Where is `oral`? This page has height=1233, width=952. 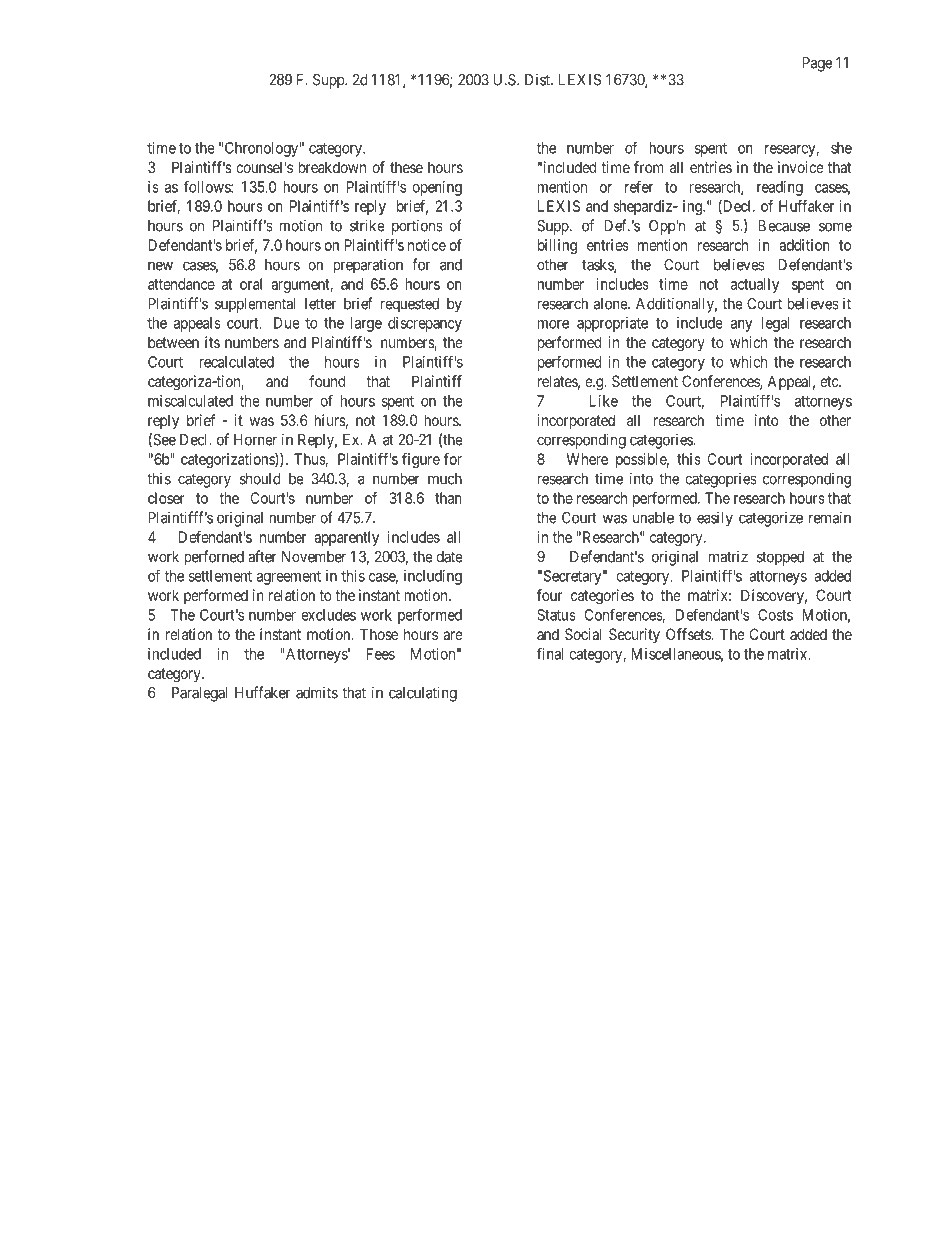
oral is located at coordinates (251, 284).
